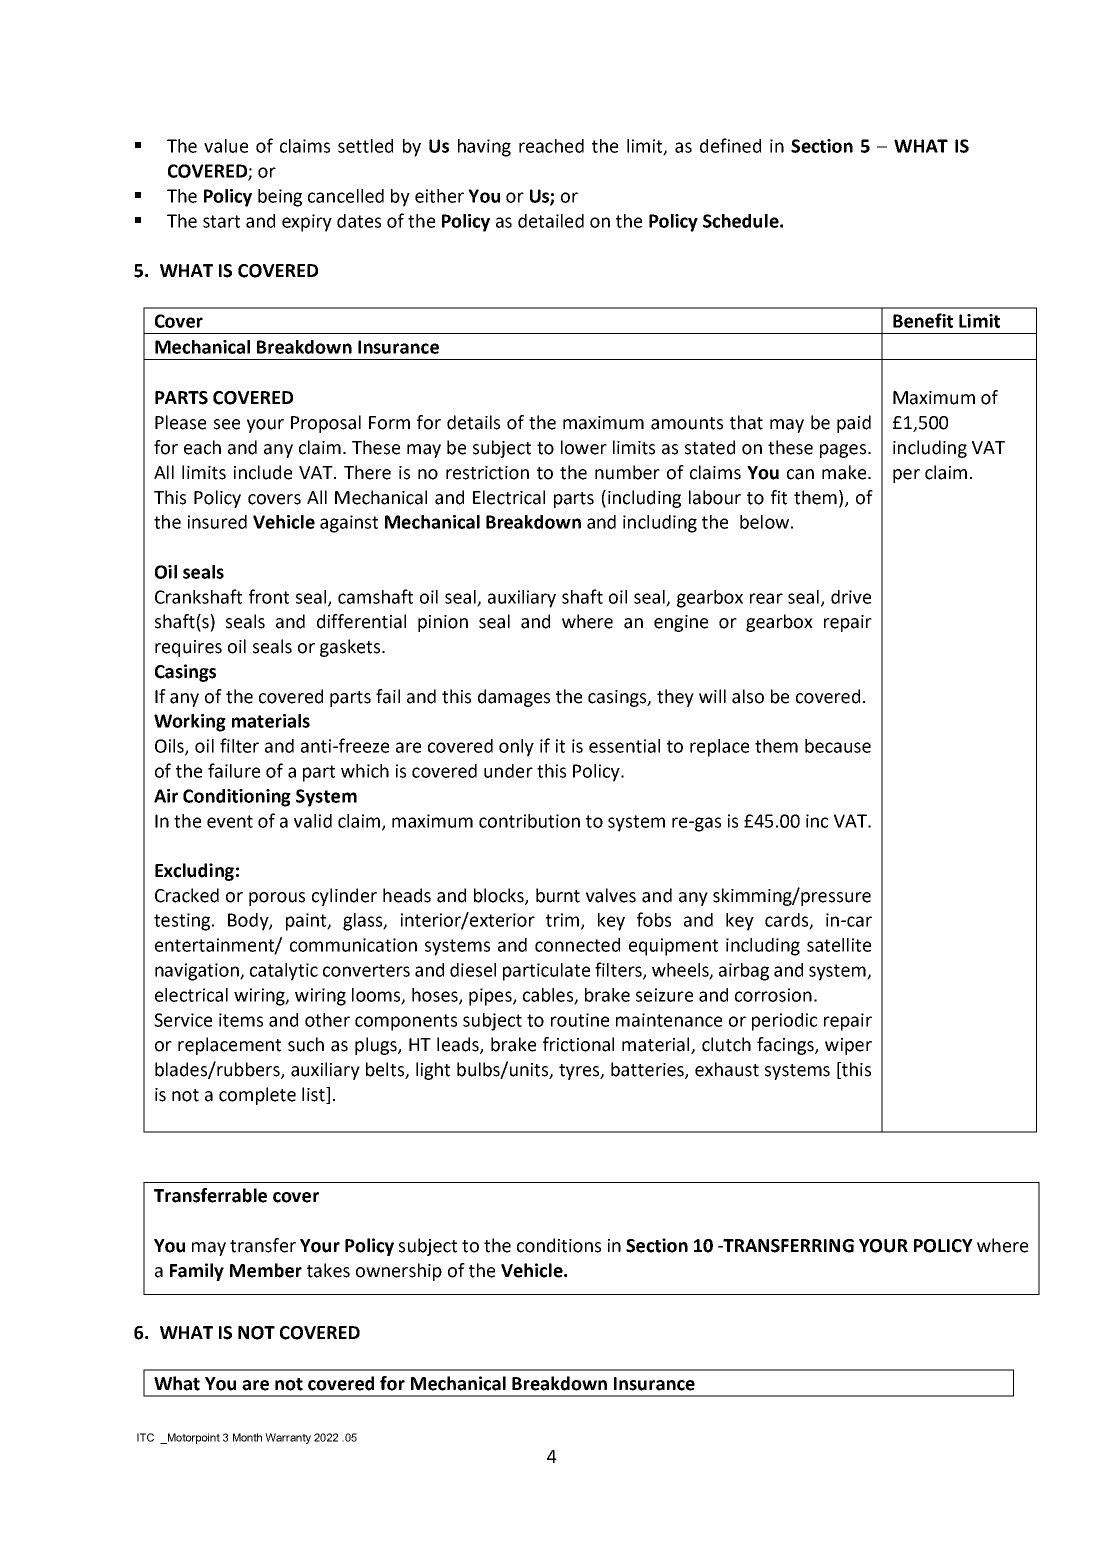 The height and width of the image is (1560, 1103). I want to click on exhaust, so click(727, 1069).
